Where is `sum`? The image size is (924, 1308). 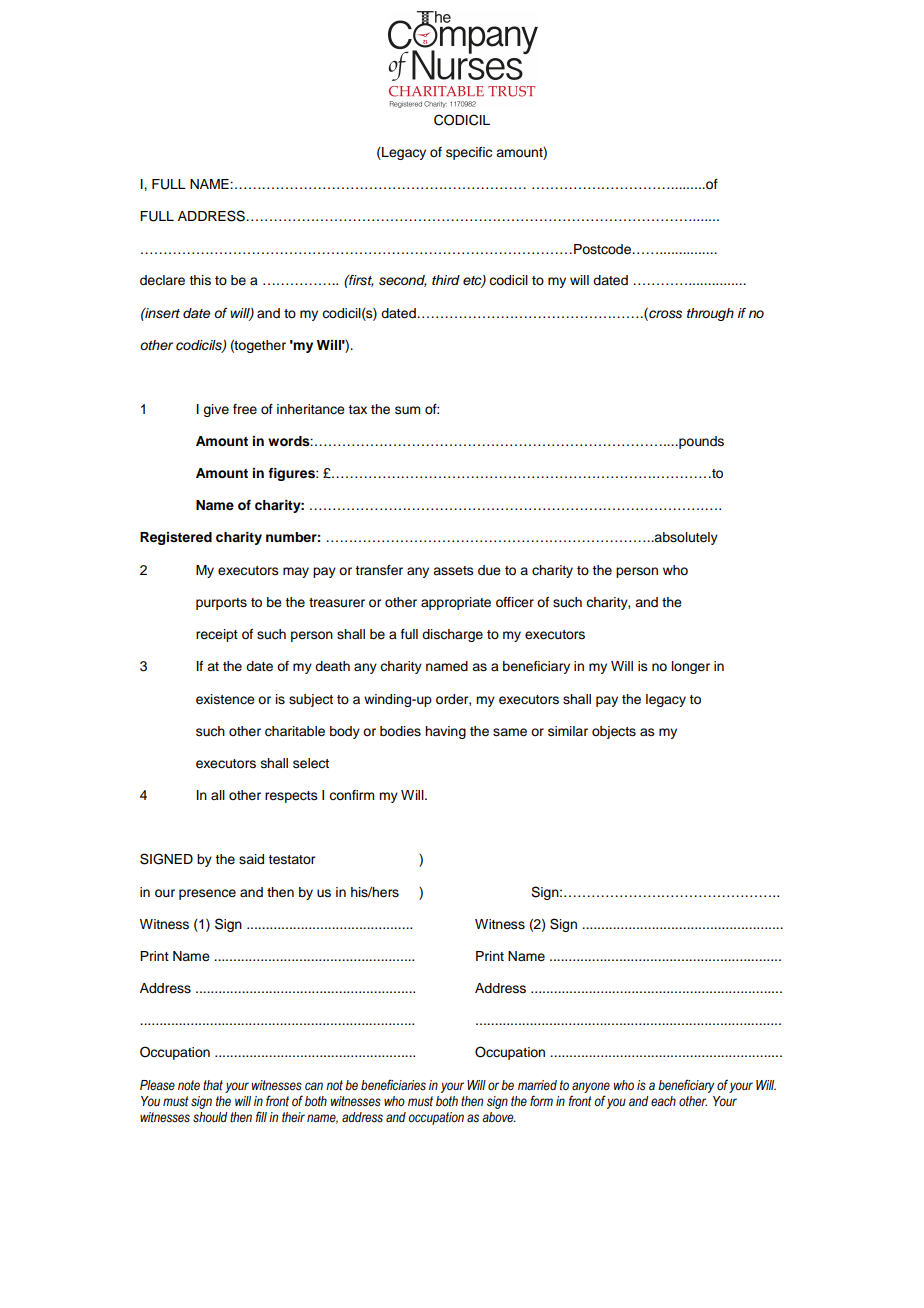
sum is located at coordinates (407, 410).
